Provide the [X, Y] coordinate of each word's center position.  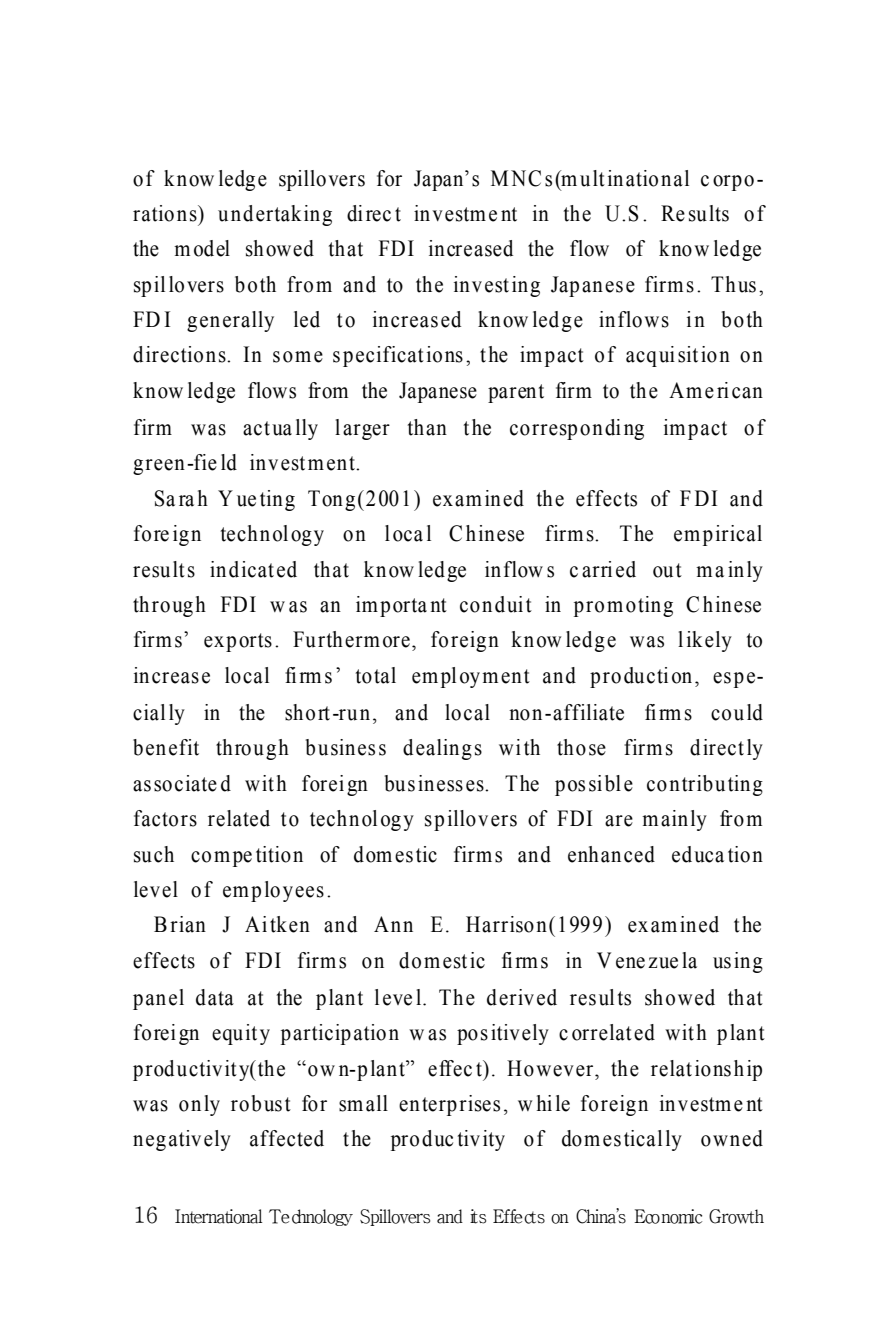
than [427, 427]
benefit [166, 747]
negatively [182, 1140]
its [478, 1216]
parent [516, 393]
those [581, 747]
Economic [668, 1216]
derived [522, 997]
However [551, 1068]
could [737, 712]
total [376, 675]
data [215, 997]
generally [230, 321]
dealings [442, 749]
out [667, 570]
